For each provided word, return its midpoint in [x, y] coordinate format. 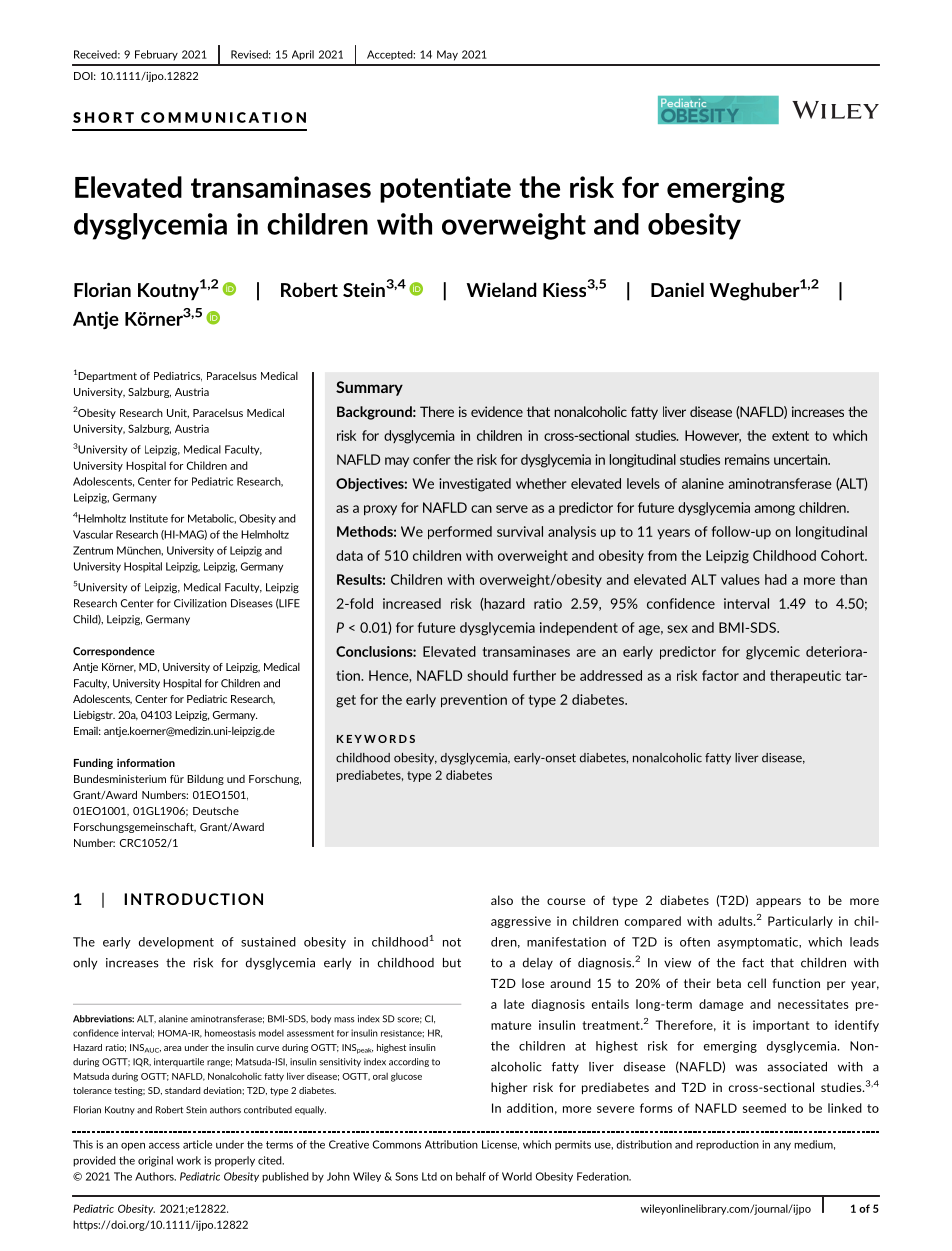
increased [412, 603]
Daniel [677, 289]
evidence [497, 411]
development [176, 943]
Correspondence [114, 652]
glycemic [773, 653]
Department [106, 377]
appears [778, 902]
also [502, 900]
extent [790, 436]
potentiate [445, 189]
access [164, 1145]
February [156, 55]
